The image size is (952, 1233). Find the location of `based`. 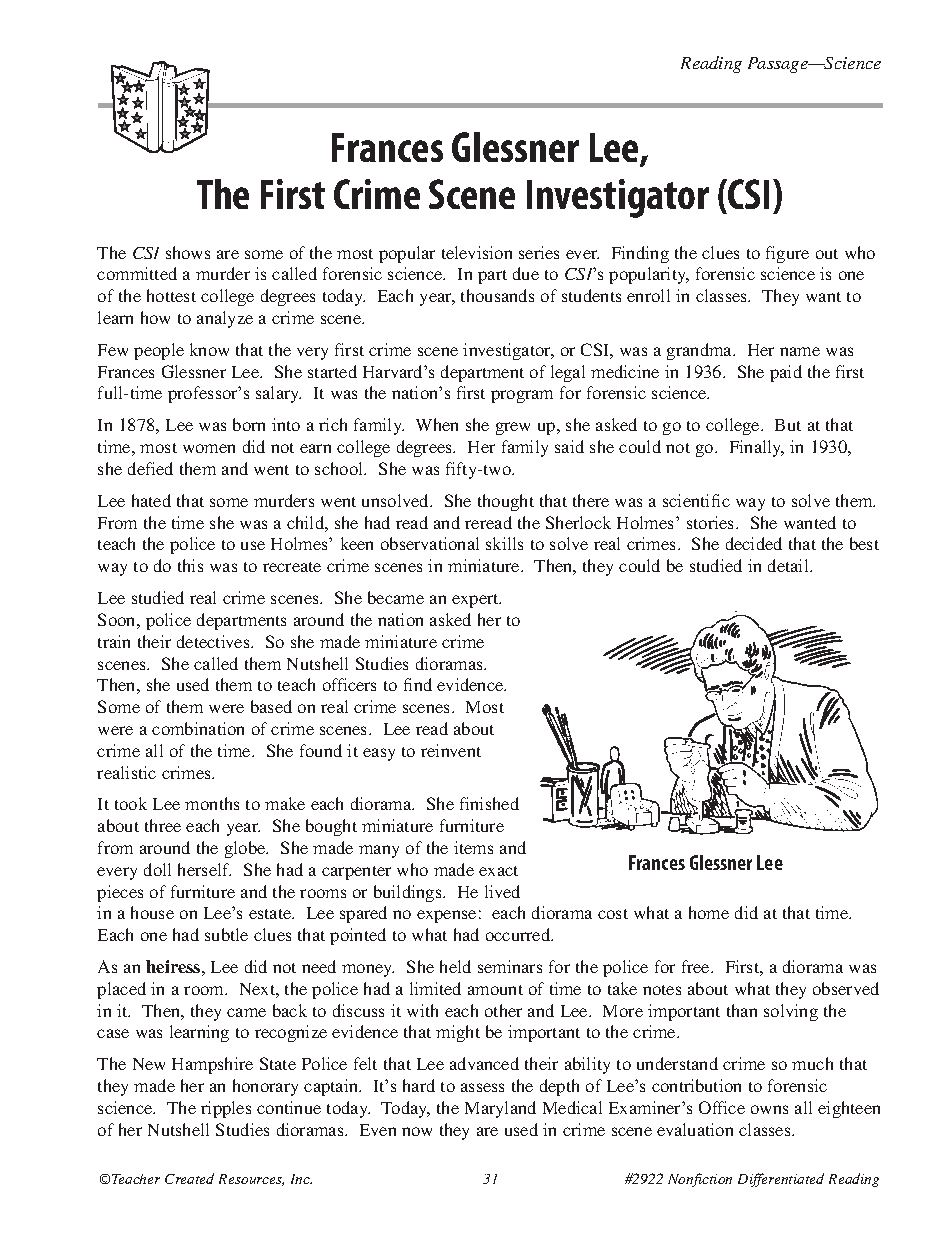

based is located at coordinates (271, 706).
